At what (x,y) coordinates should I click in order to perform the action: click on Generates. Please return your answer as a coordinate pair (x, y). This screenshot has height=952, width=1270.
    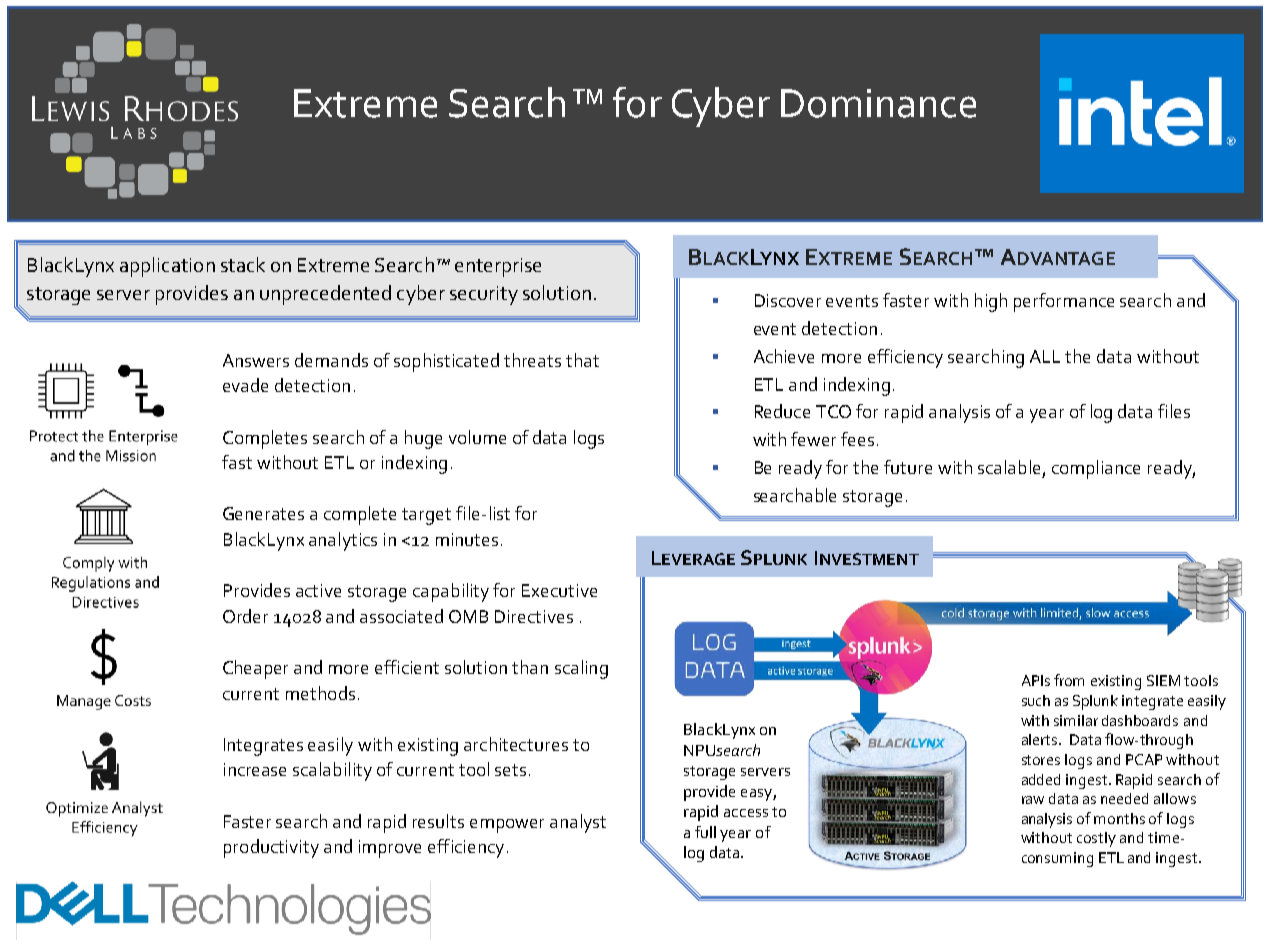
    Looking at the image, I should click on (263, 513).
